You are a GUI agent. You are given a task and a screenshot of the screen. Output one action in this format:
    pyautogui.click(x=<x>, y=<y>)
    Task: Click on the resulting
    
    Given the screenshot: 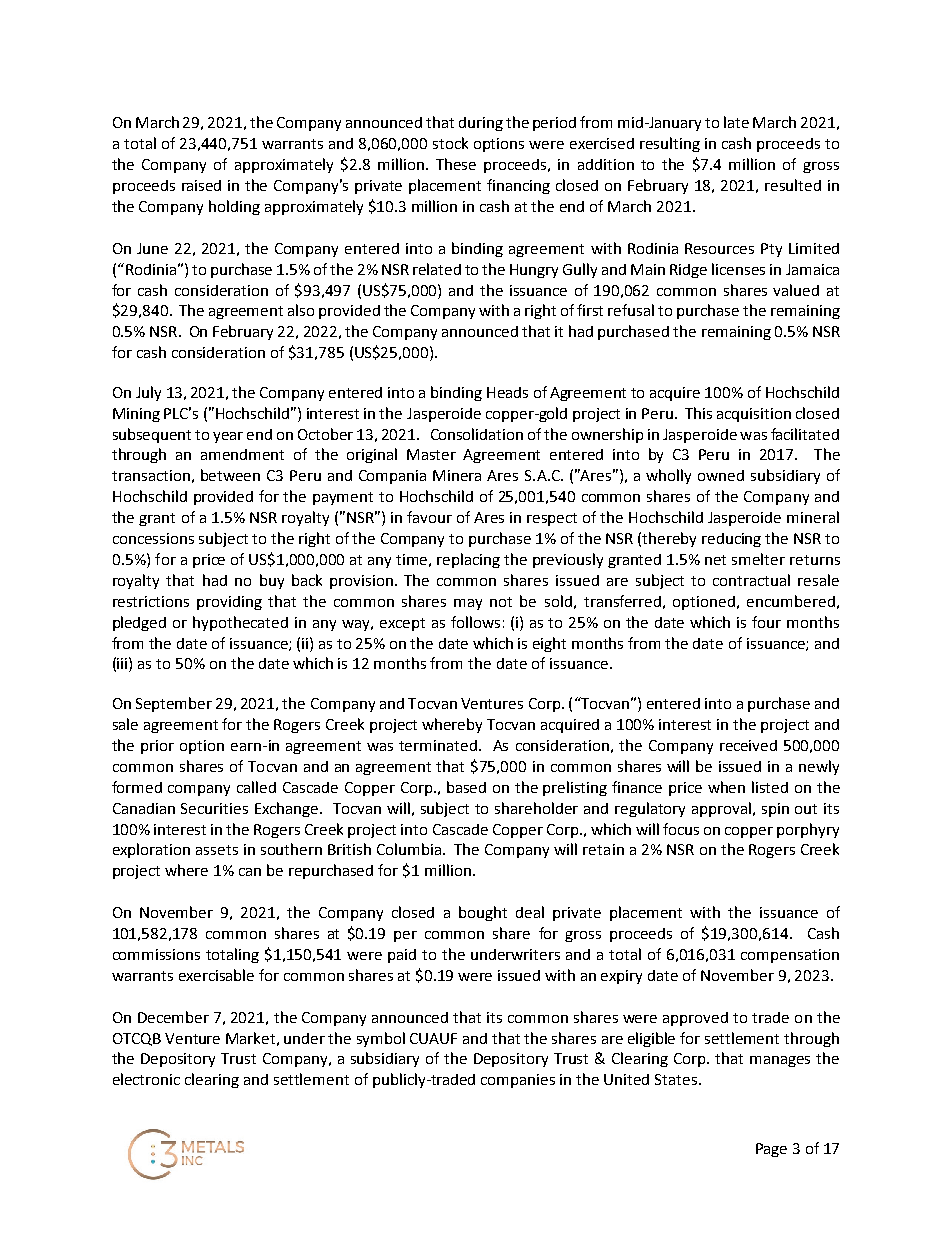 What is the action you would take?
    pyautogui.click(x=670, y=144)
